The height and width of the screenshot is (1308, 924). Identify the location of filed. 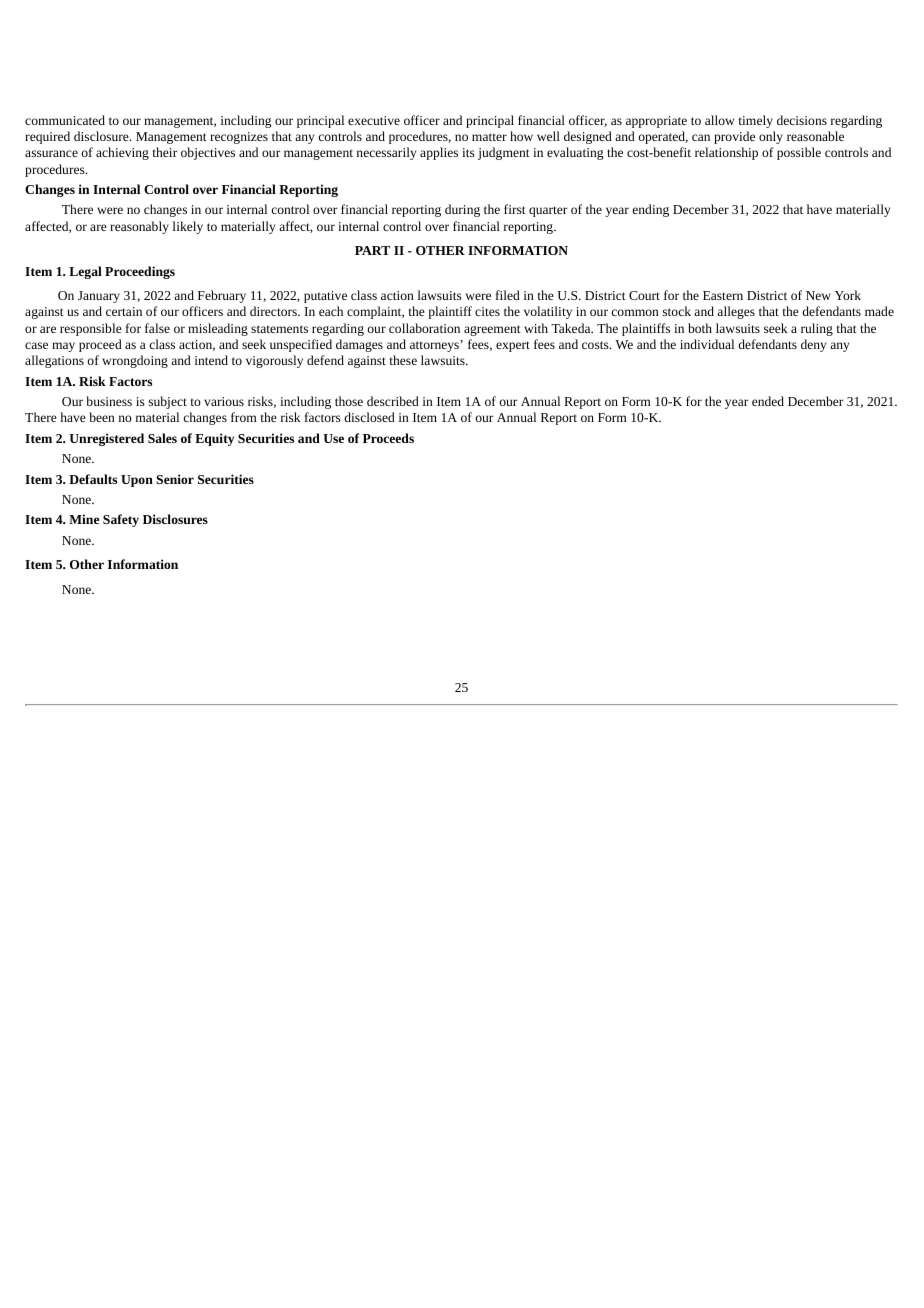
(508, 295).
